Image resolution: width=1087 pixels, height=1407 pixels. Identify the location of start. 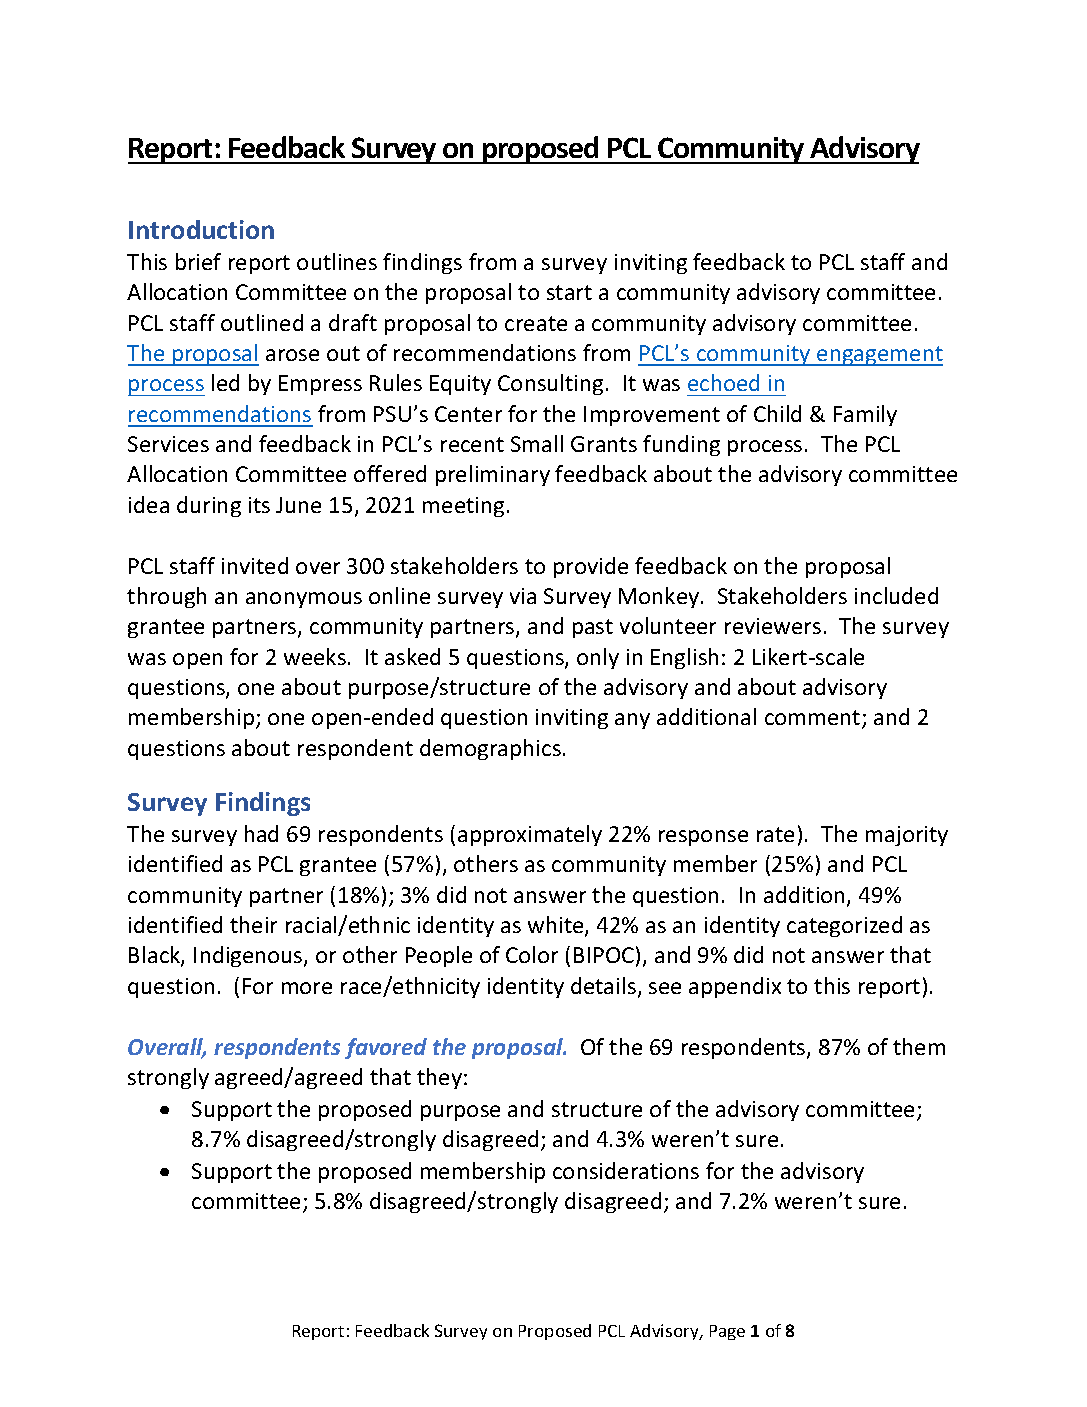
(569, 292).
